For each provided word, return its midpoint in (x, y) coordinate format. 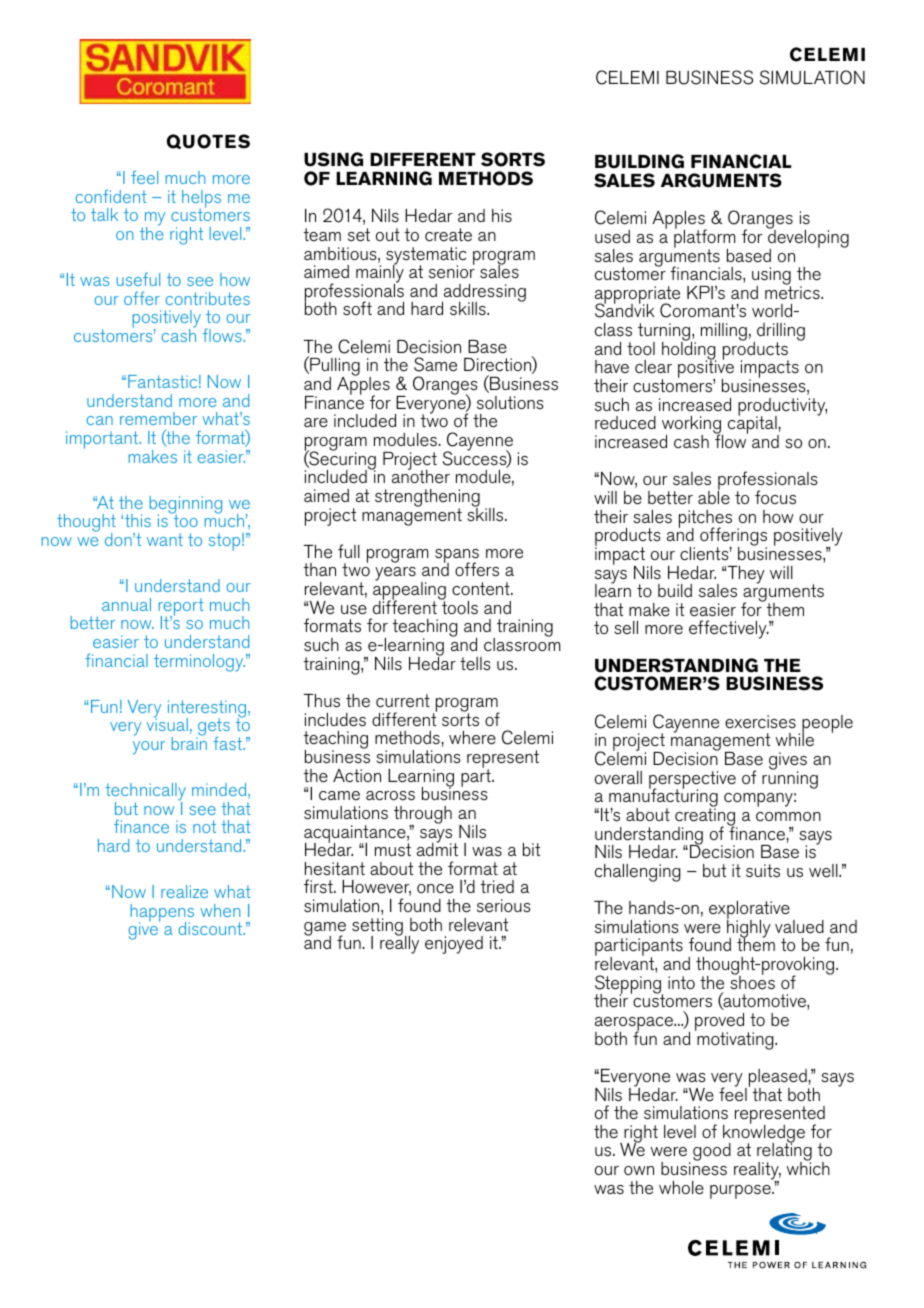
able (714, 497)
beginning (185, 506)
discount (211, 928)
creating (706, 817)
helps (201, 200)
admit (437, 848)
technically (145, 793)
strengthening (427, 499)
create (448, 235)
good (712, 1152)
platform (705, 239)
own (639, 1170)
